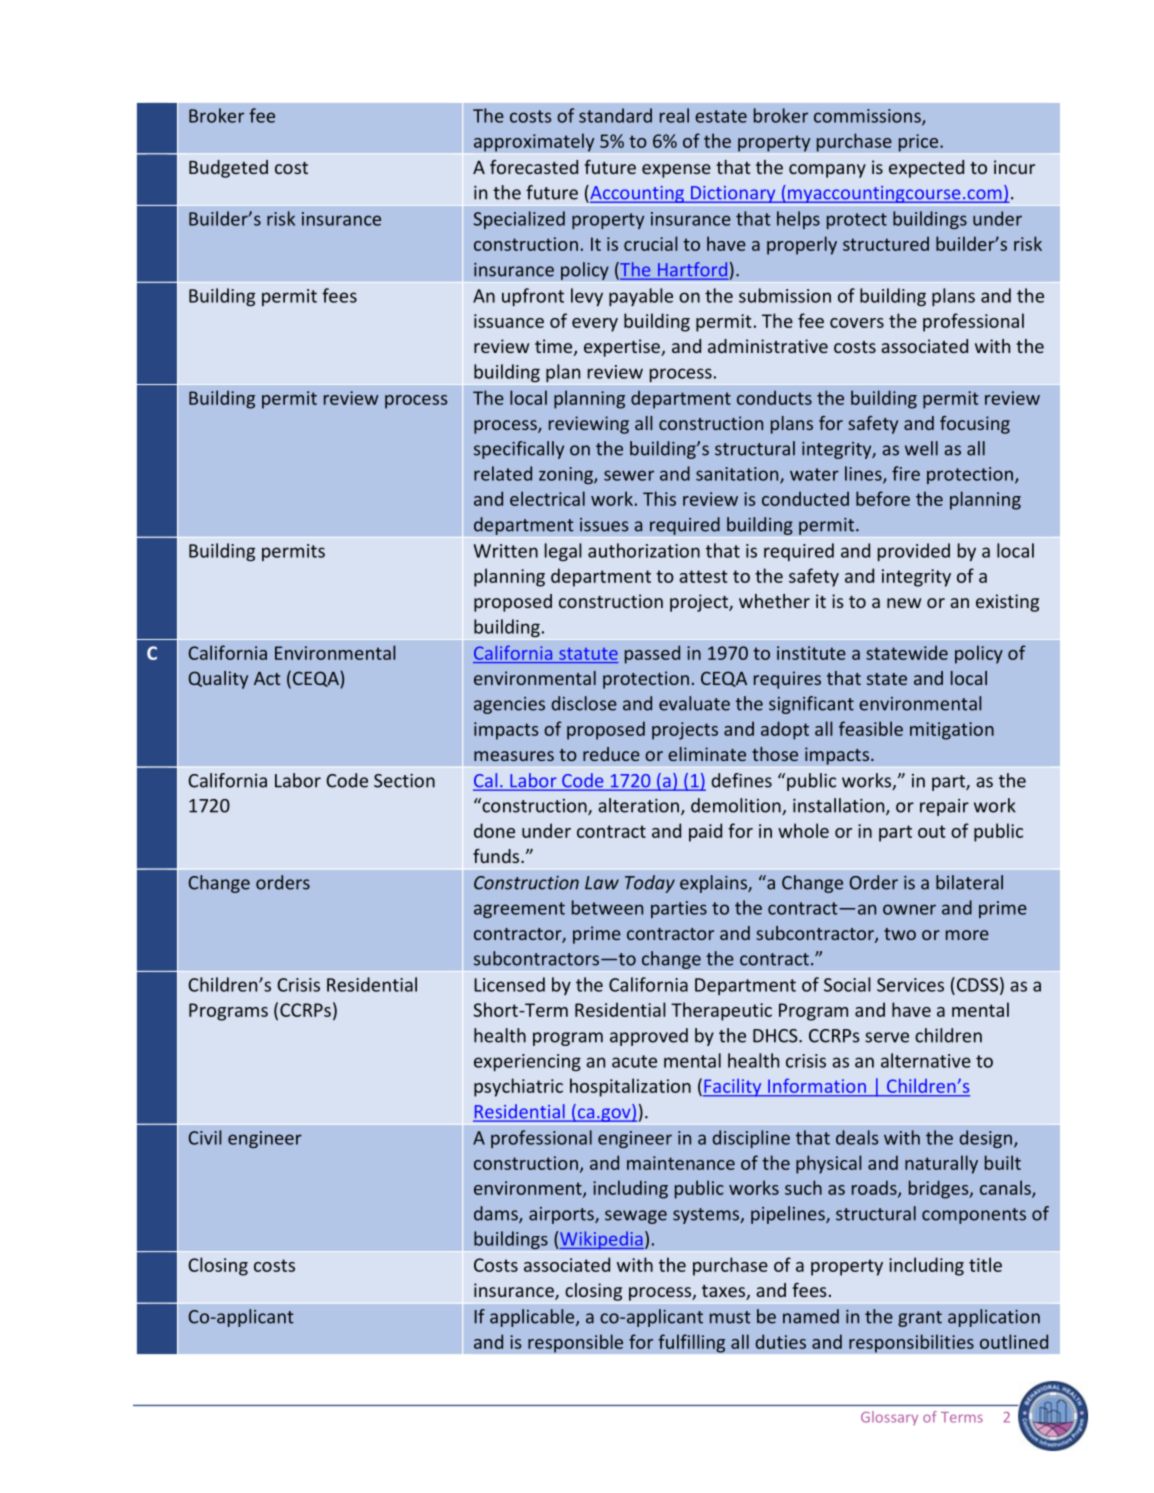 Image resolution: width=1154 pixels, height=1493 pixels. What do you see at coordinates (629, 475) in the document?
I see `sewer` at bounding box center [629, 475].
